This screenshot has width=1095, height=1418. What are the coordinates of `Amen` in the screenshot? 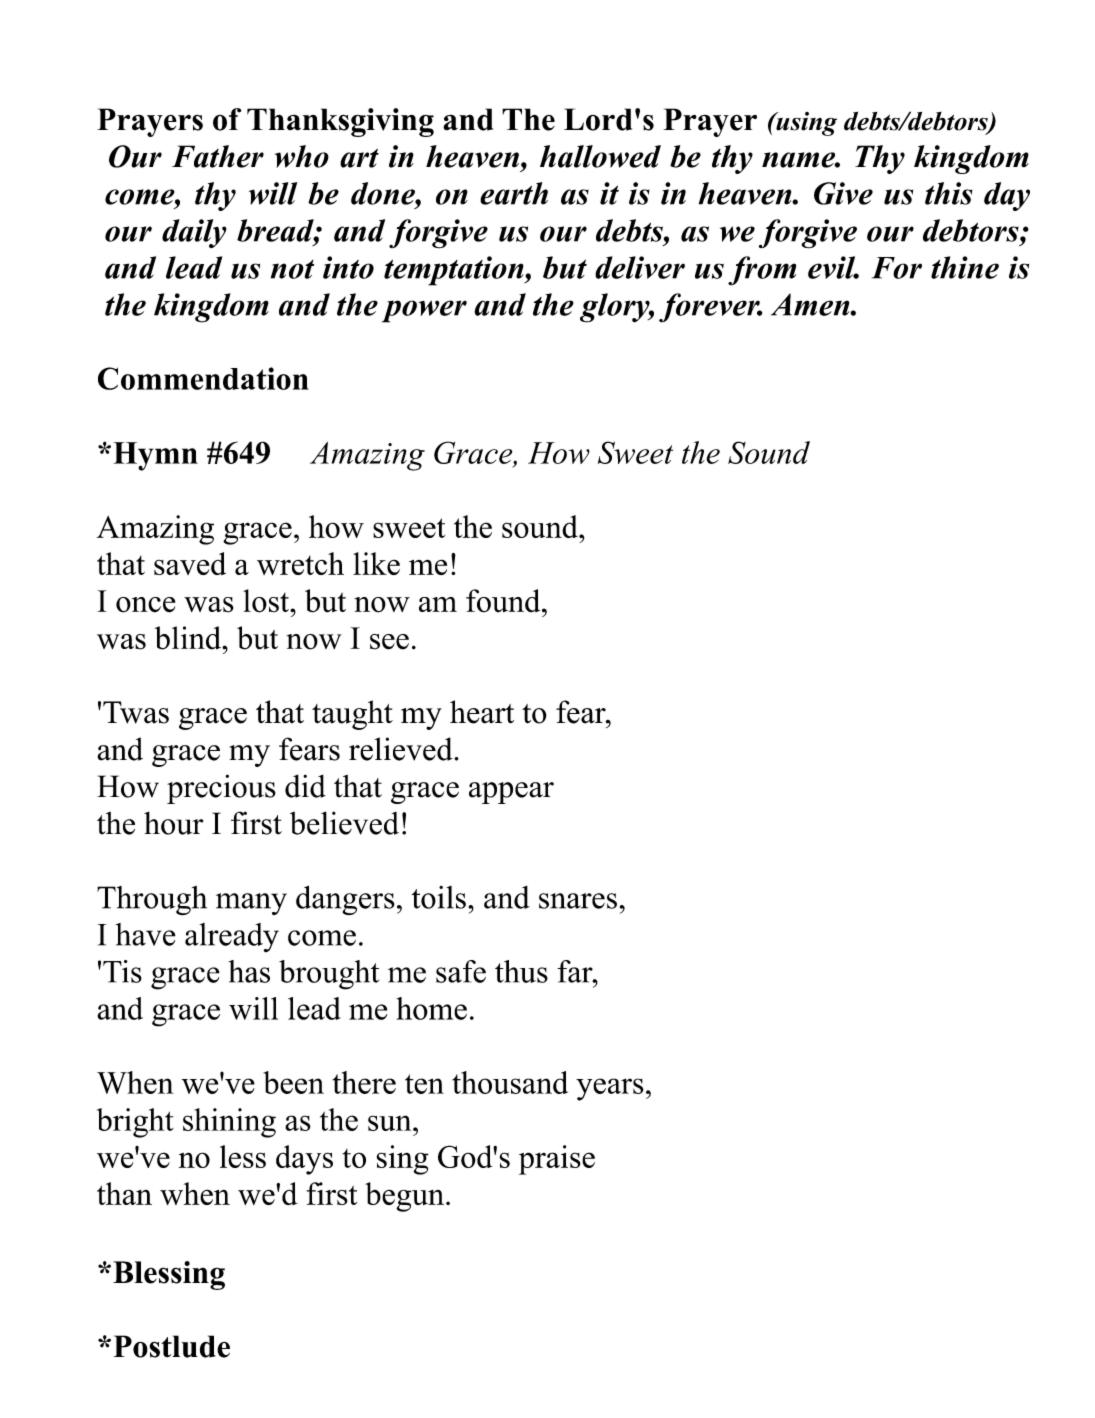 It's located at (811, 304).
